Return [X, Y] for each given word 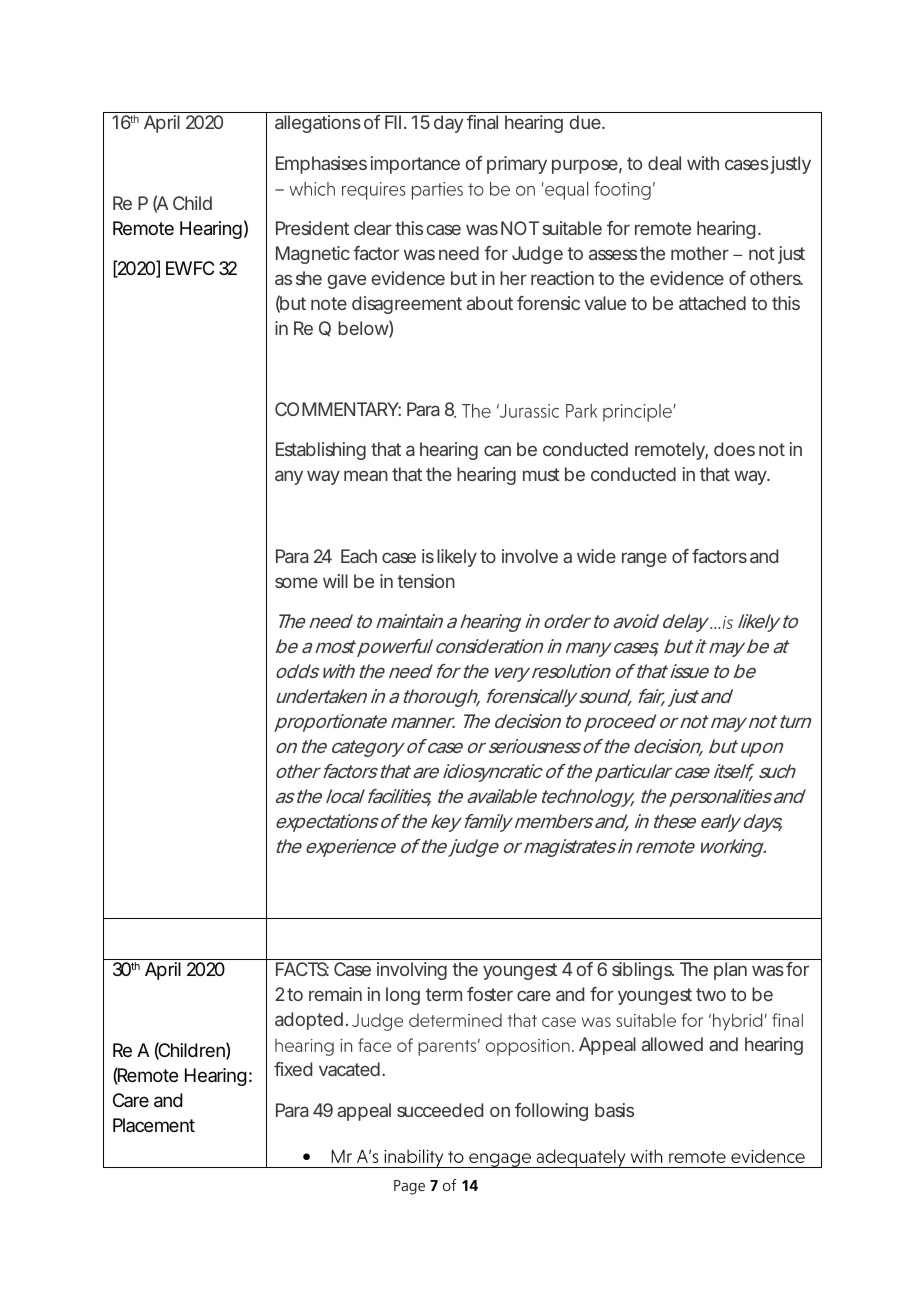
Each [359, 556]
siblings [643, 971]
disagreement [407, 305]
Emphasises [321, 165]
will [335, 581]
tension [426, 581]
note [329, 303]
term [444, 994]
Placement [154, 1125]
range [644, 559]
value [605, 303]
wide [596, 556]
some [296, 582]
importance [415, 165]
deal [664, 163]
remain [335, 994]
